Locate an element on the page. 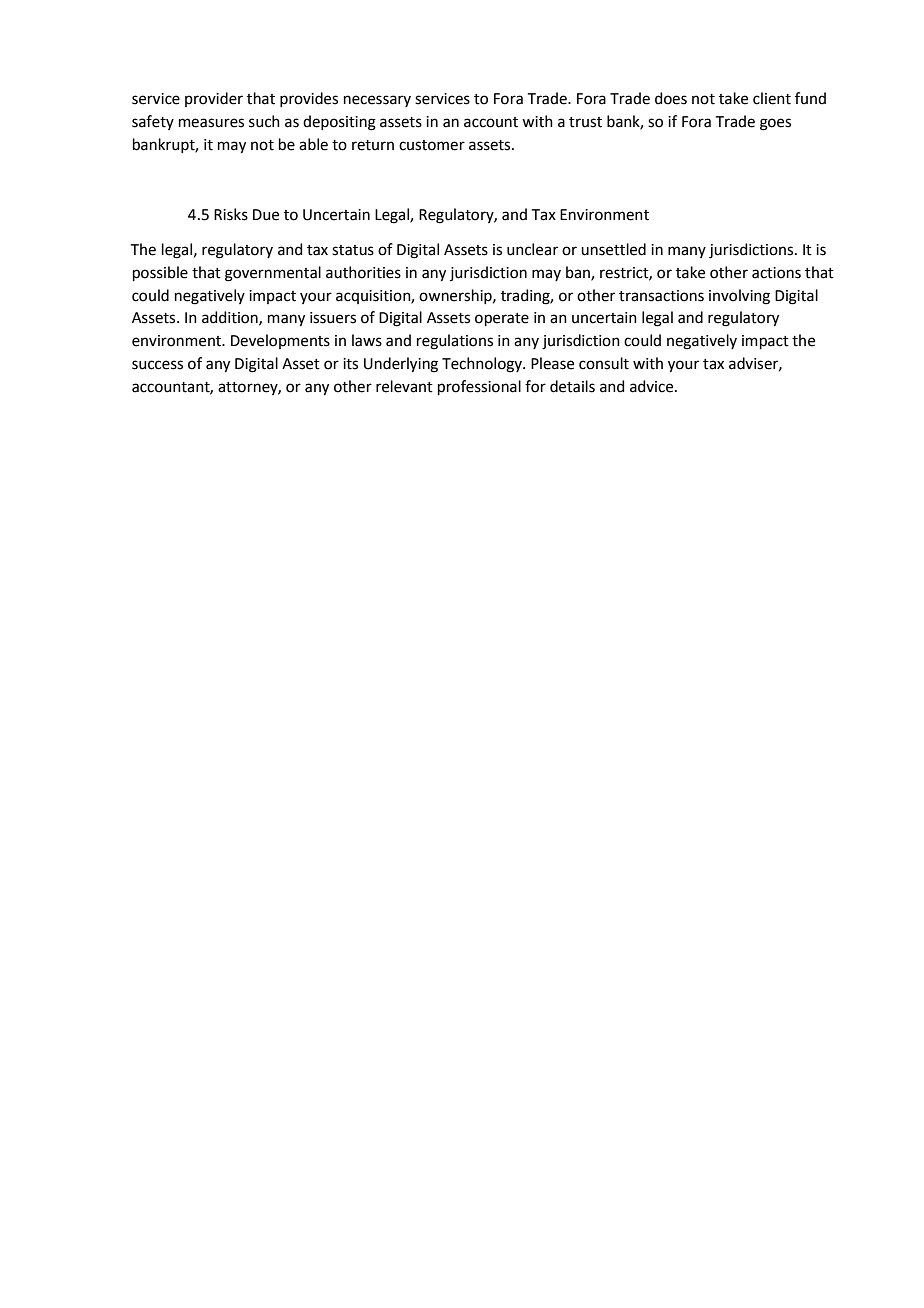  provider is located at coordinates (214, 99).
